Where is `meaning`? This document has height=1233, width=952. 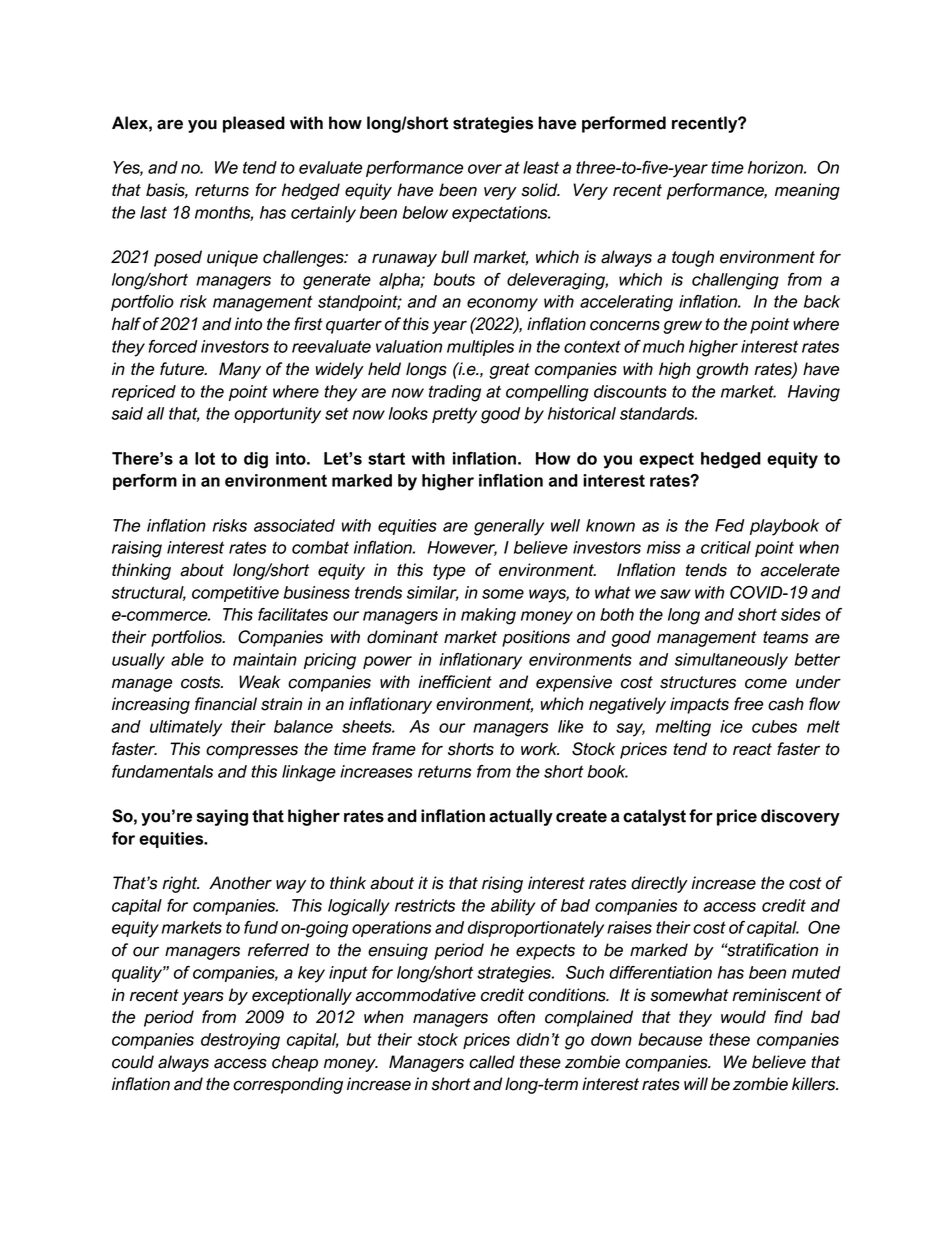
meaning is located at coordinates (807, 191).
